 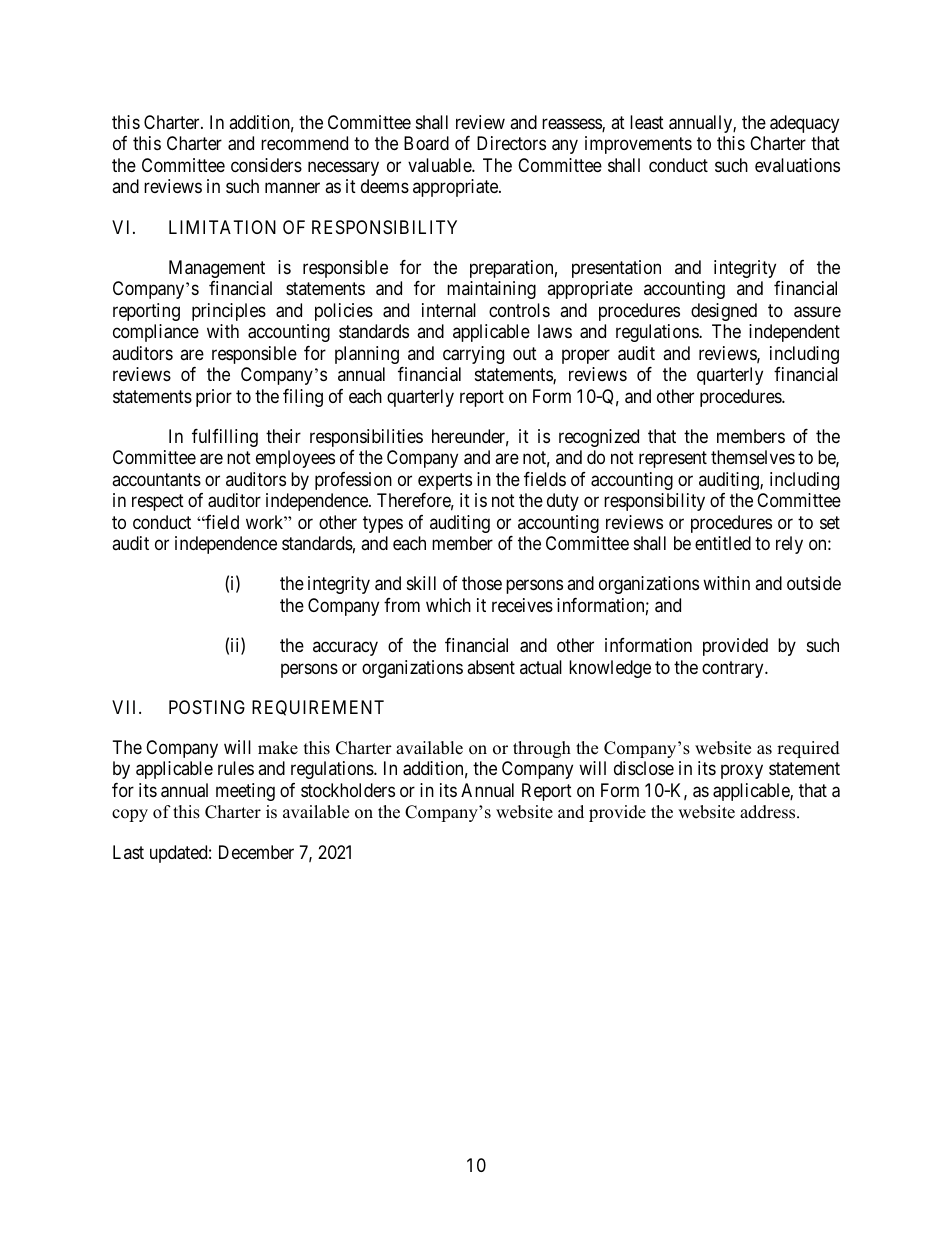 What do you see at coordinates (753, 457) in the screenshot?
I see `themselves` at bounding box center [753, 457].
